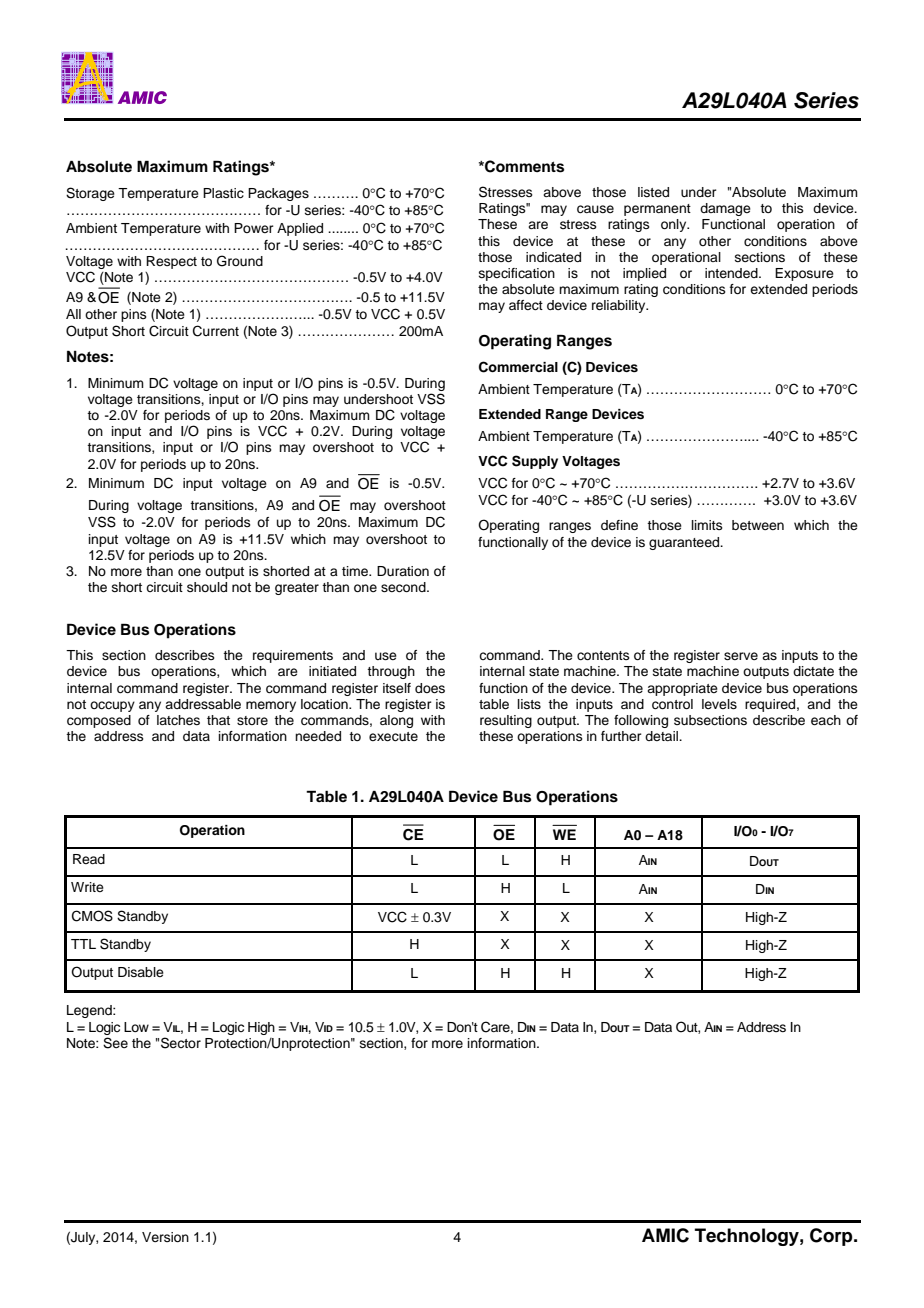 The image size is (924, 1308). I want to click on Version, so click(165, 1237).
